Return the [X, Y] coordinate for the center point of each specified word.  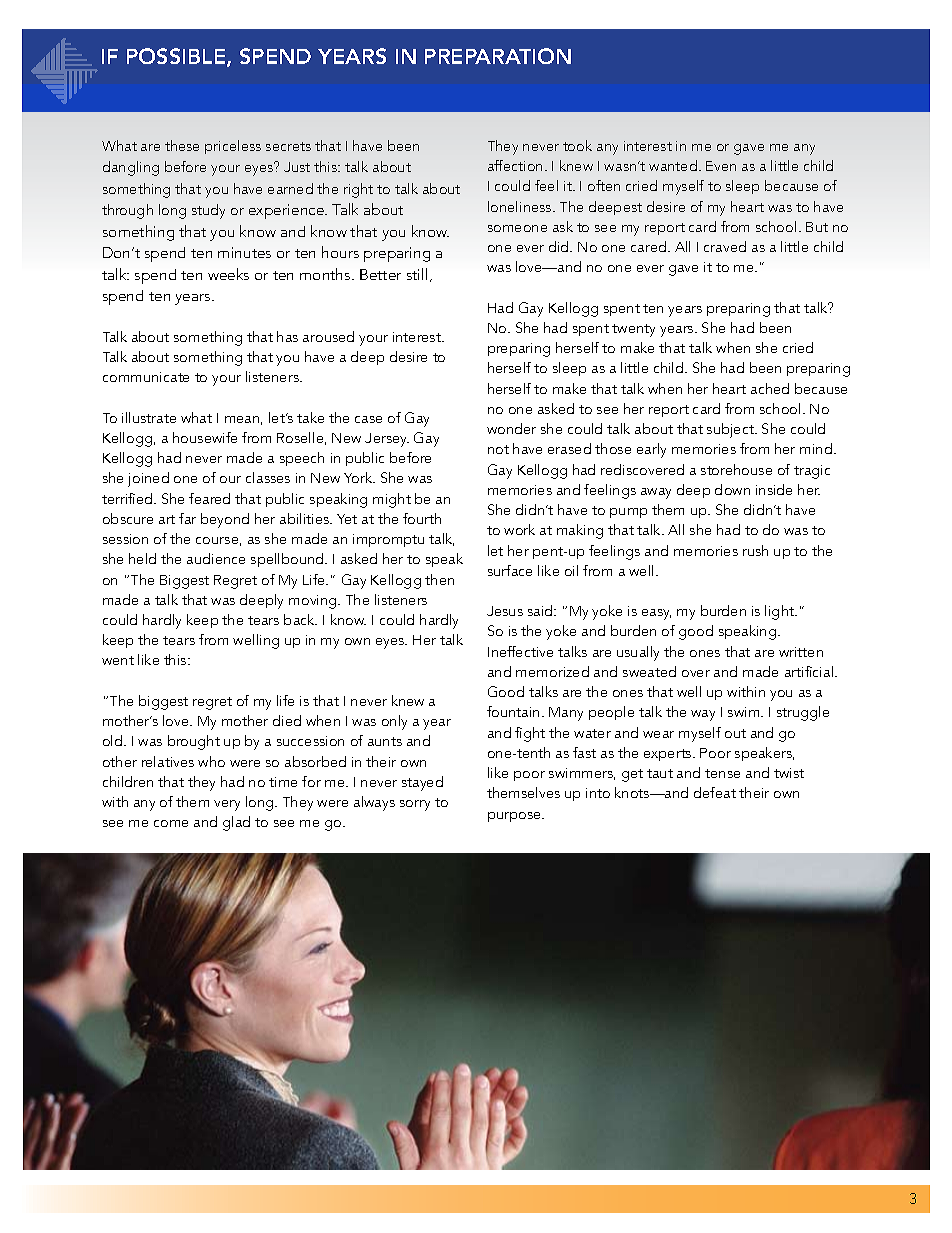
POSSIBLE [177, 57]
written [801, 652]
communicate [146, 377]
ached [770, 388]
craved [725, 246]
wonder [511, 428]
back [300, 619]
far [187, 518]
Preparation [498, 56]
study [208, 211]
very [227, 805]
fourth [422, 518]
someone [517, 228]
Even [721, 166]
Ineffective [520, 651]
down [732, 489]
